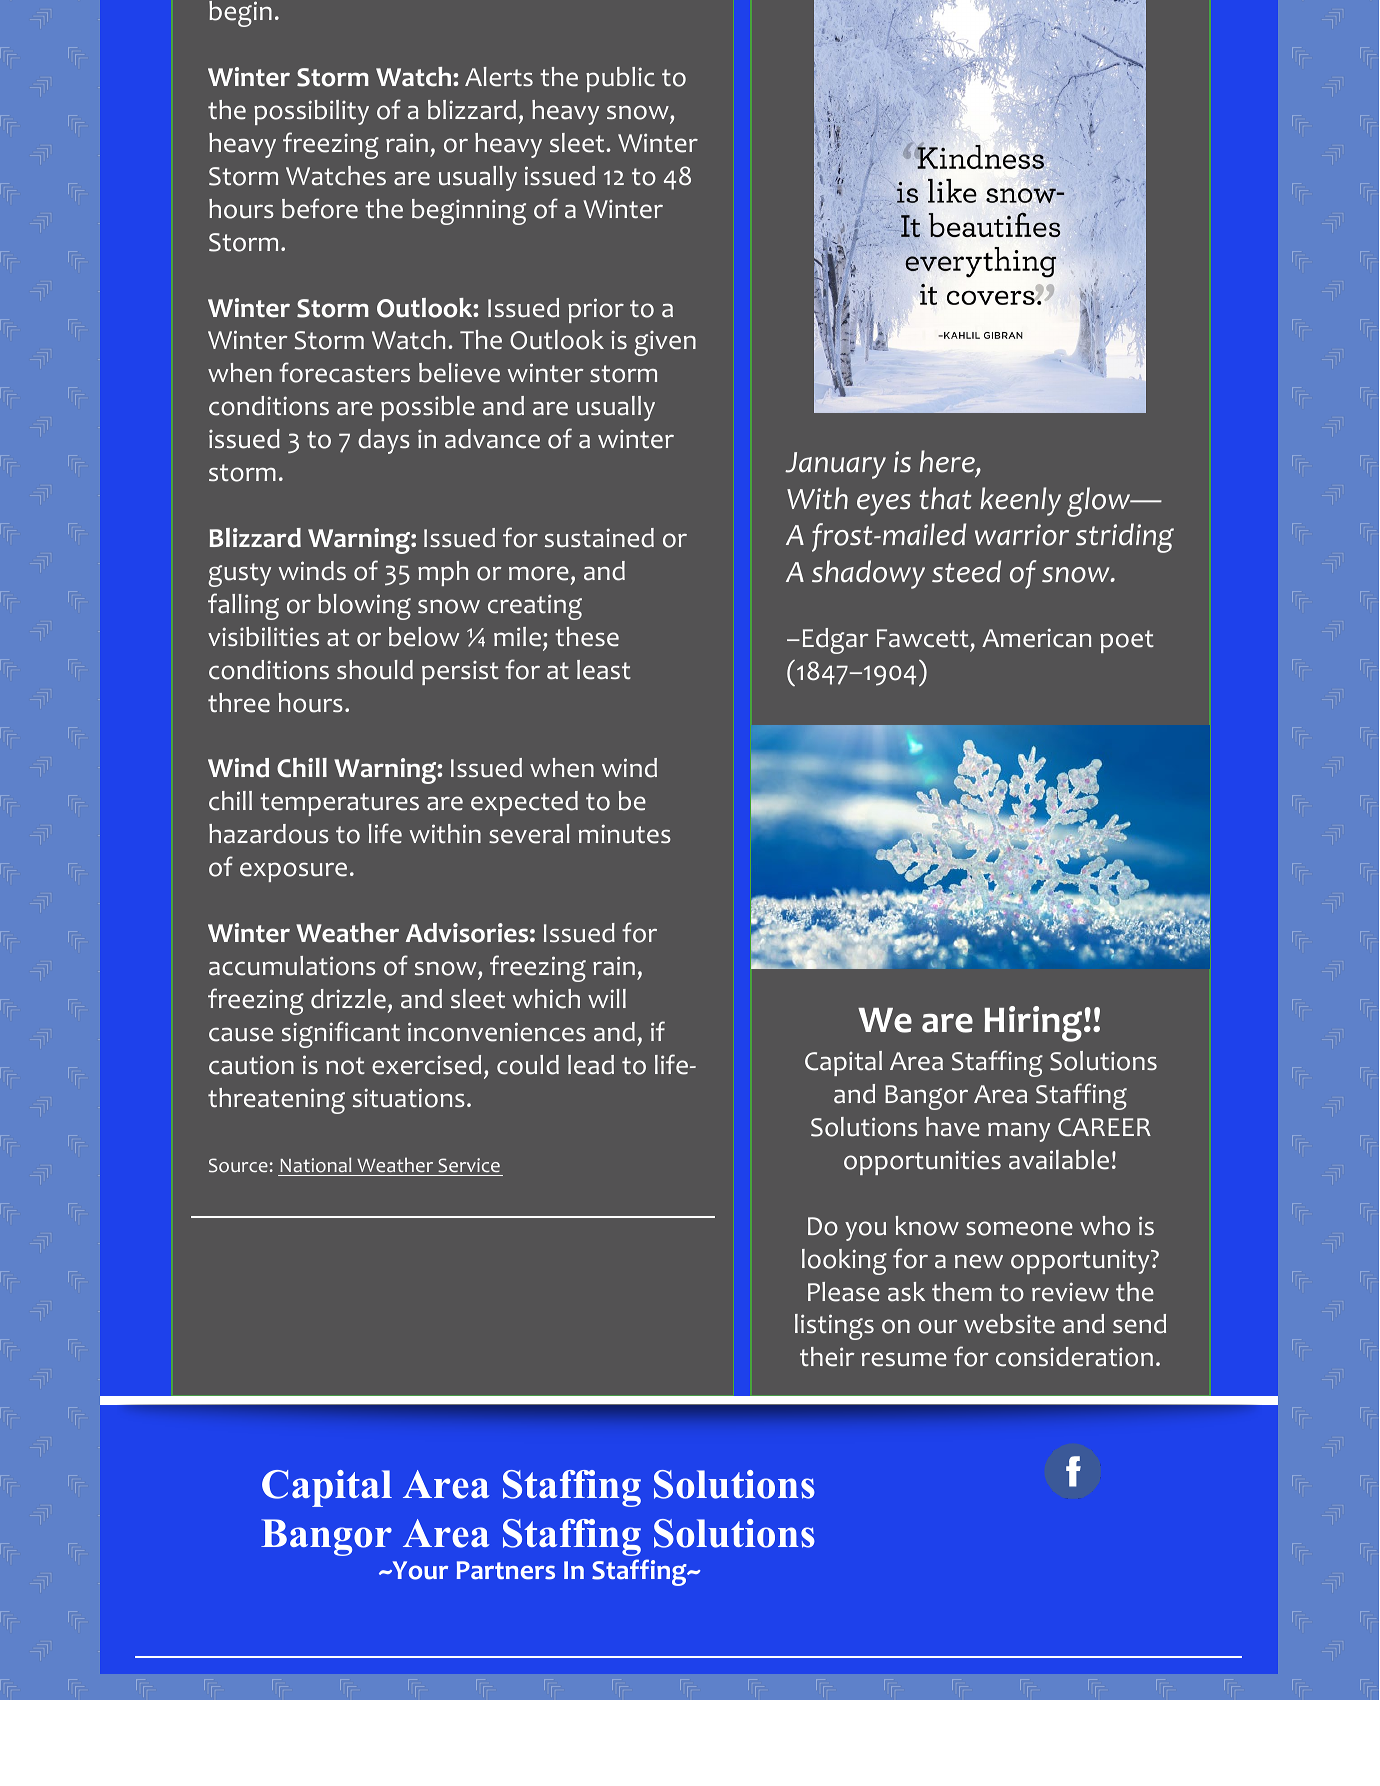 The height and width of the image is (1786, 1380). What do you see at coordinates (599, 538) in the image?
I see `sustained` at bounding box center [599, 538].
